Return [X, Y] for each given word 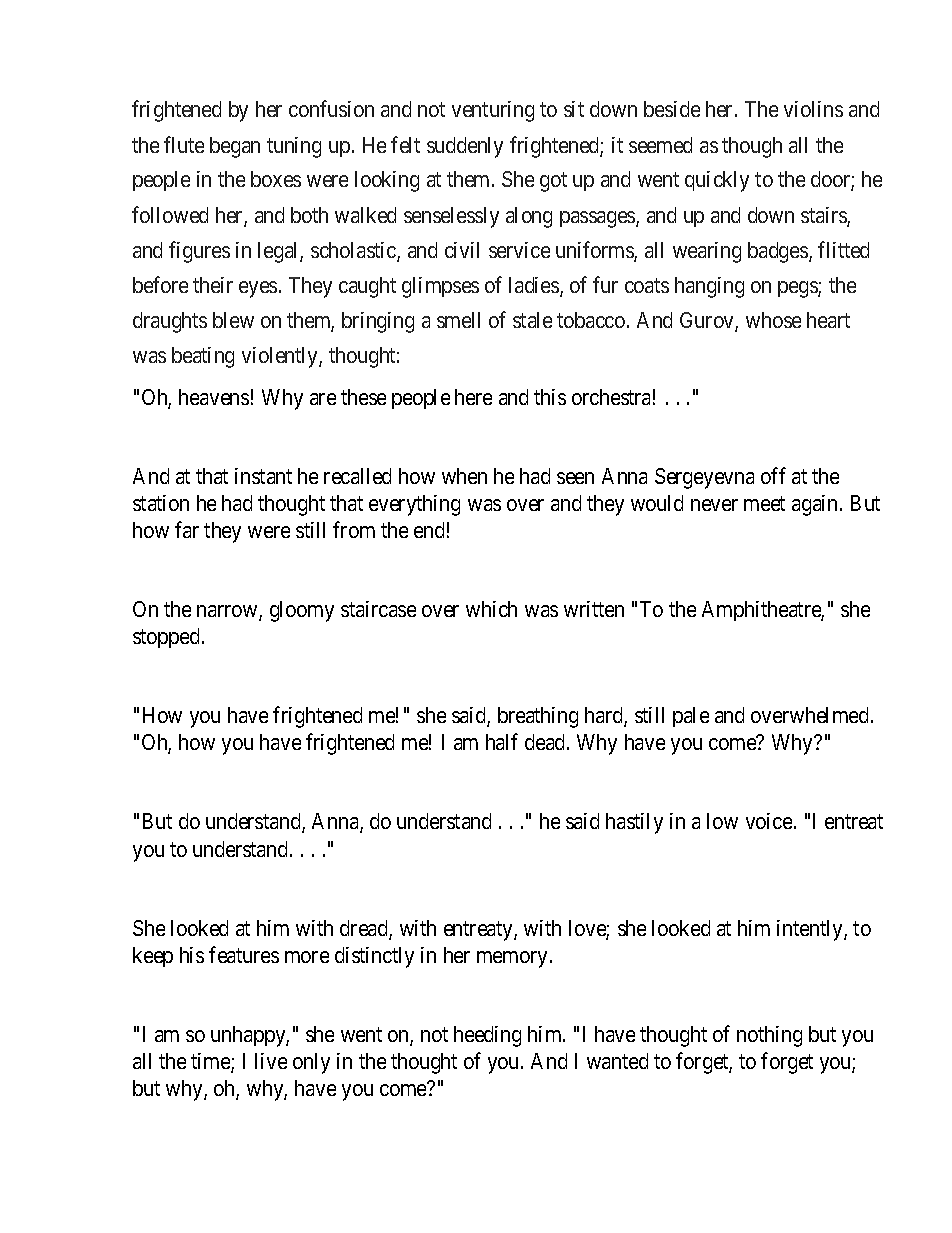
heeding [487, 1036]
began [235, 147]
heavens [214, 397]
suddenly [465, 147]
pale [691, 717]
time [211, 1062]
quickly [717, 181]
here [473, 397]
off [773, 475]
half [502, 742]
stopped [166, 638]
